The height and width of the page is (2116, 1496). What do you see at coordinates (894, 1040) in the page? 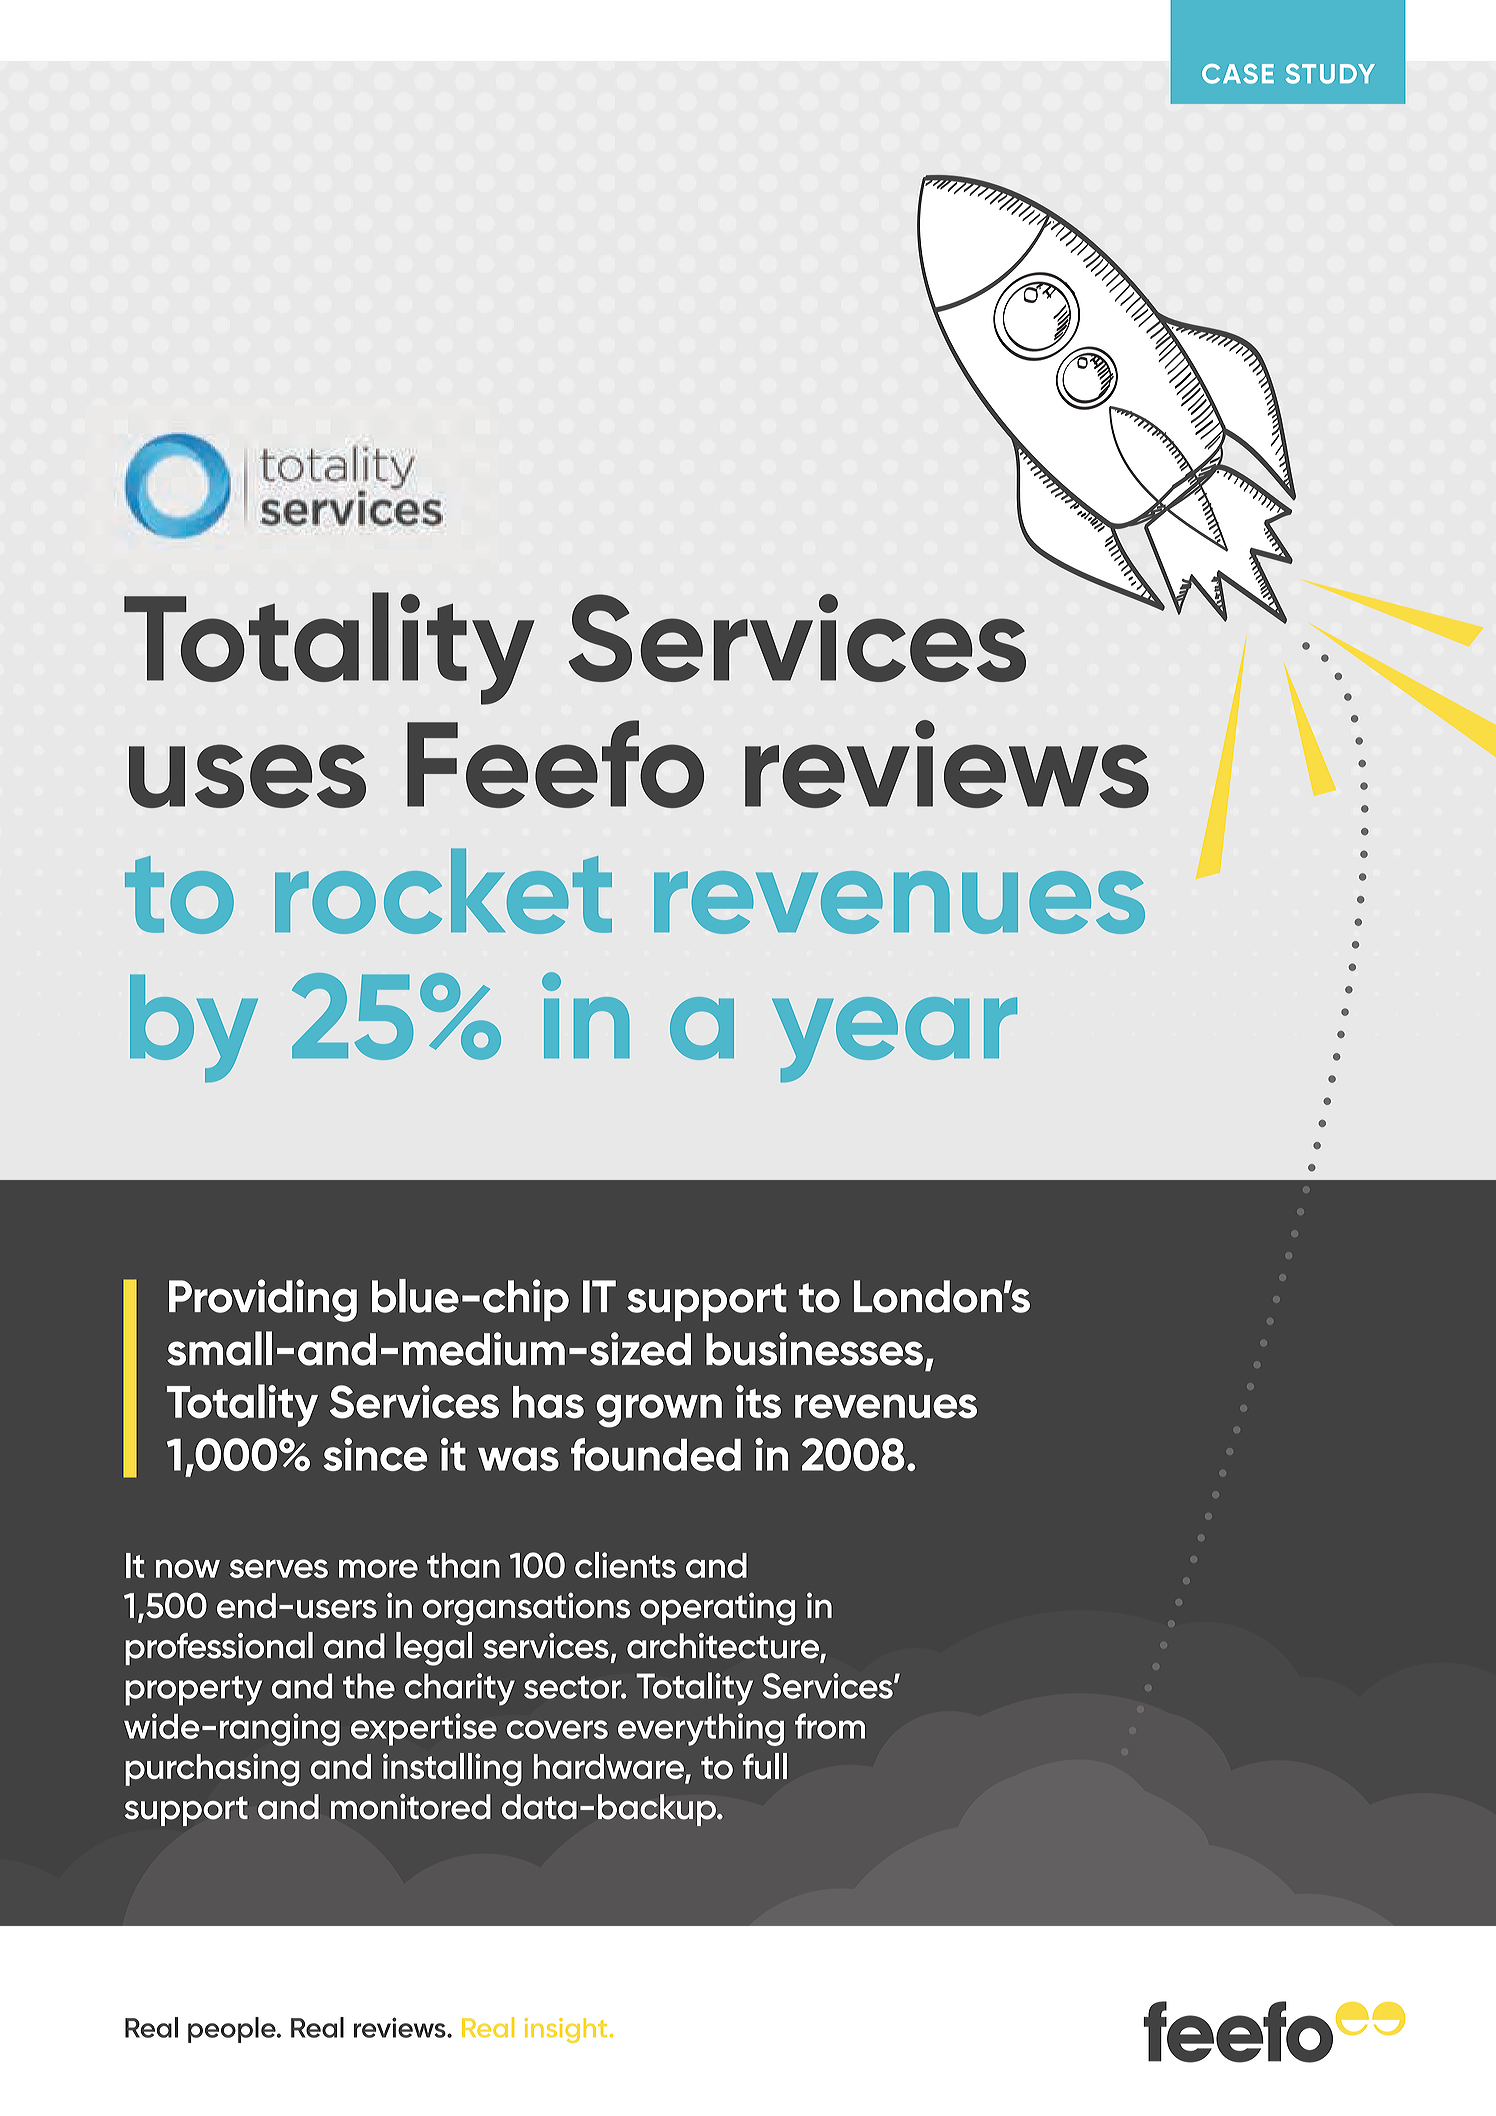
I see `year` at bounding box center [894, 1040].
